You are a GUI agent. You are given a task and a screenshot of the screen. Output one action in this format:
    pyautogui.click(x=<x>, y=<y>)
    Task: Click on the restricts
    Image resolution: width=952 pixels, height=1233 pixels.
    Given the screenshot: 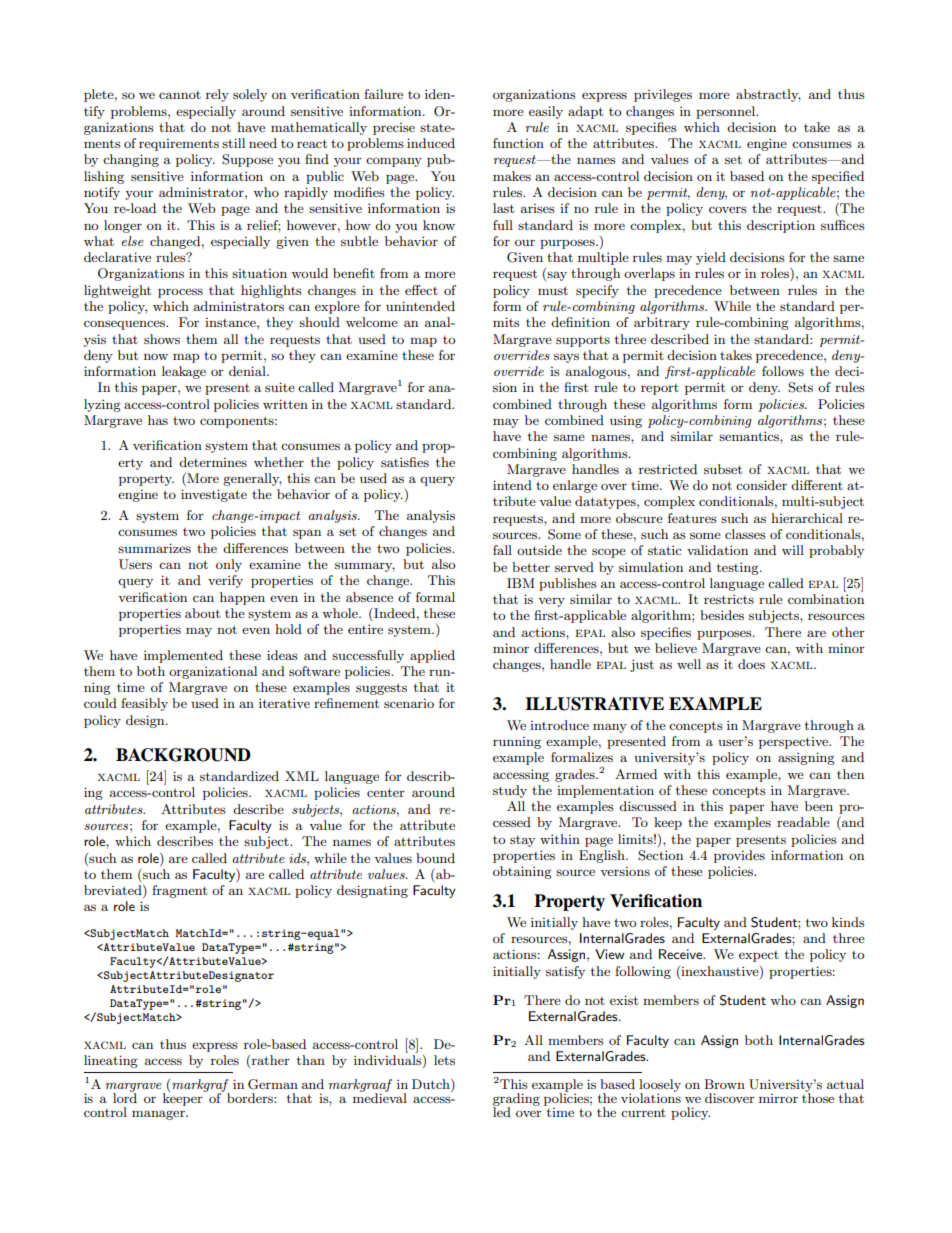 What is the action you would take?
    pyautogui.click(x=729, y=599)
